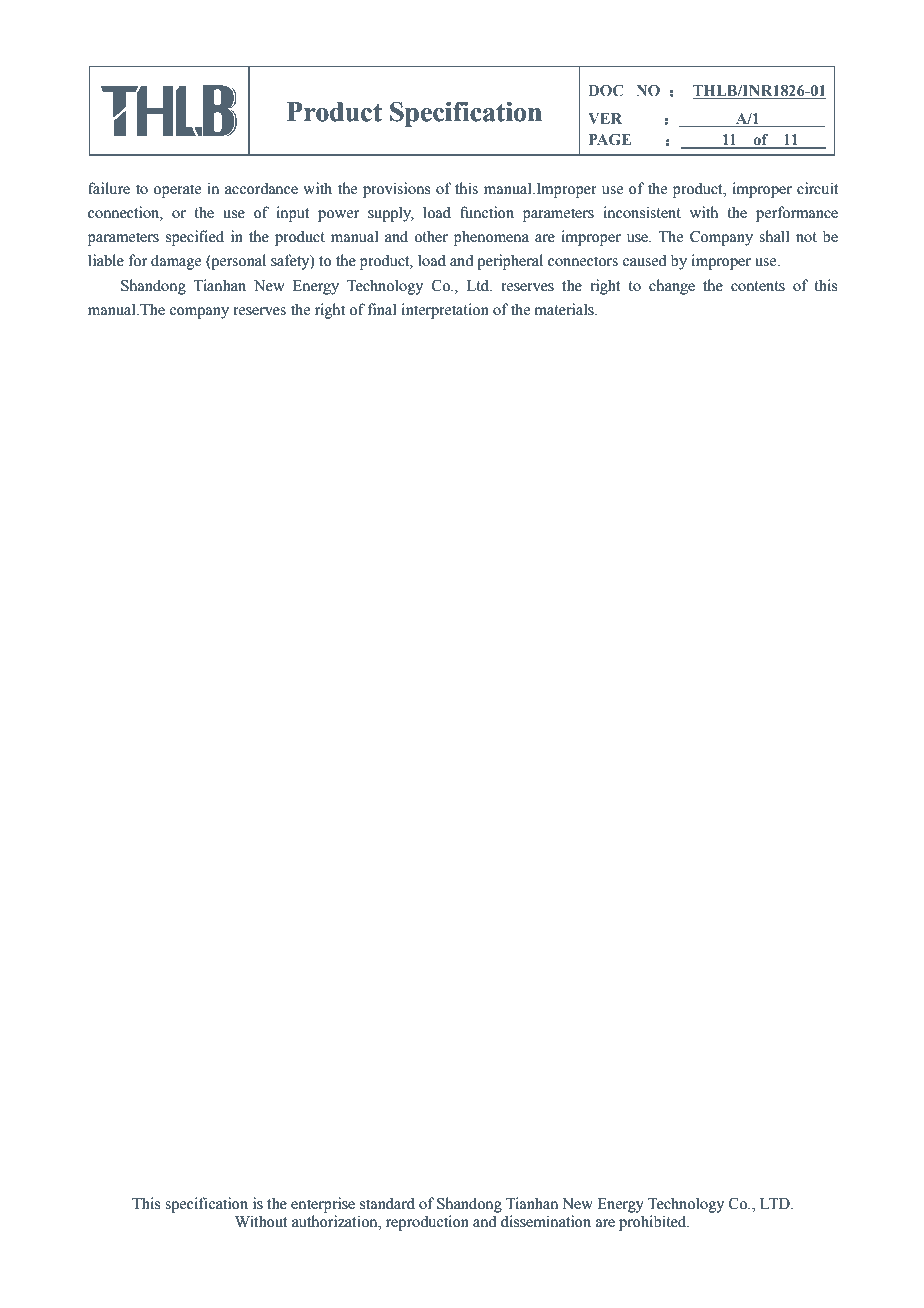  What do you see at coordinates (323, 1205) in the image?
I see `enterprise` at bounding box center [323, 1205].
